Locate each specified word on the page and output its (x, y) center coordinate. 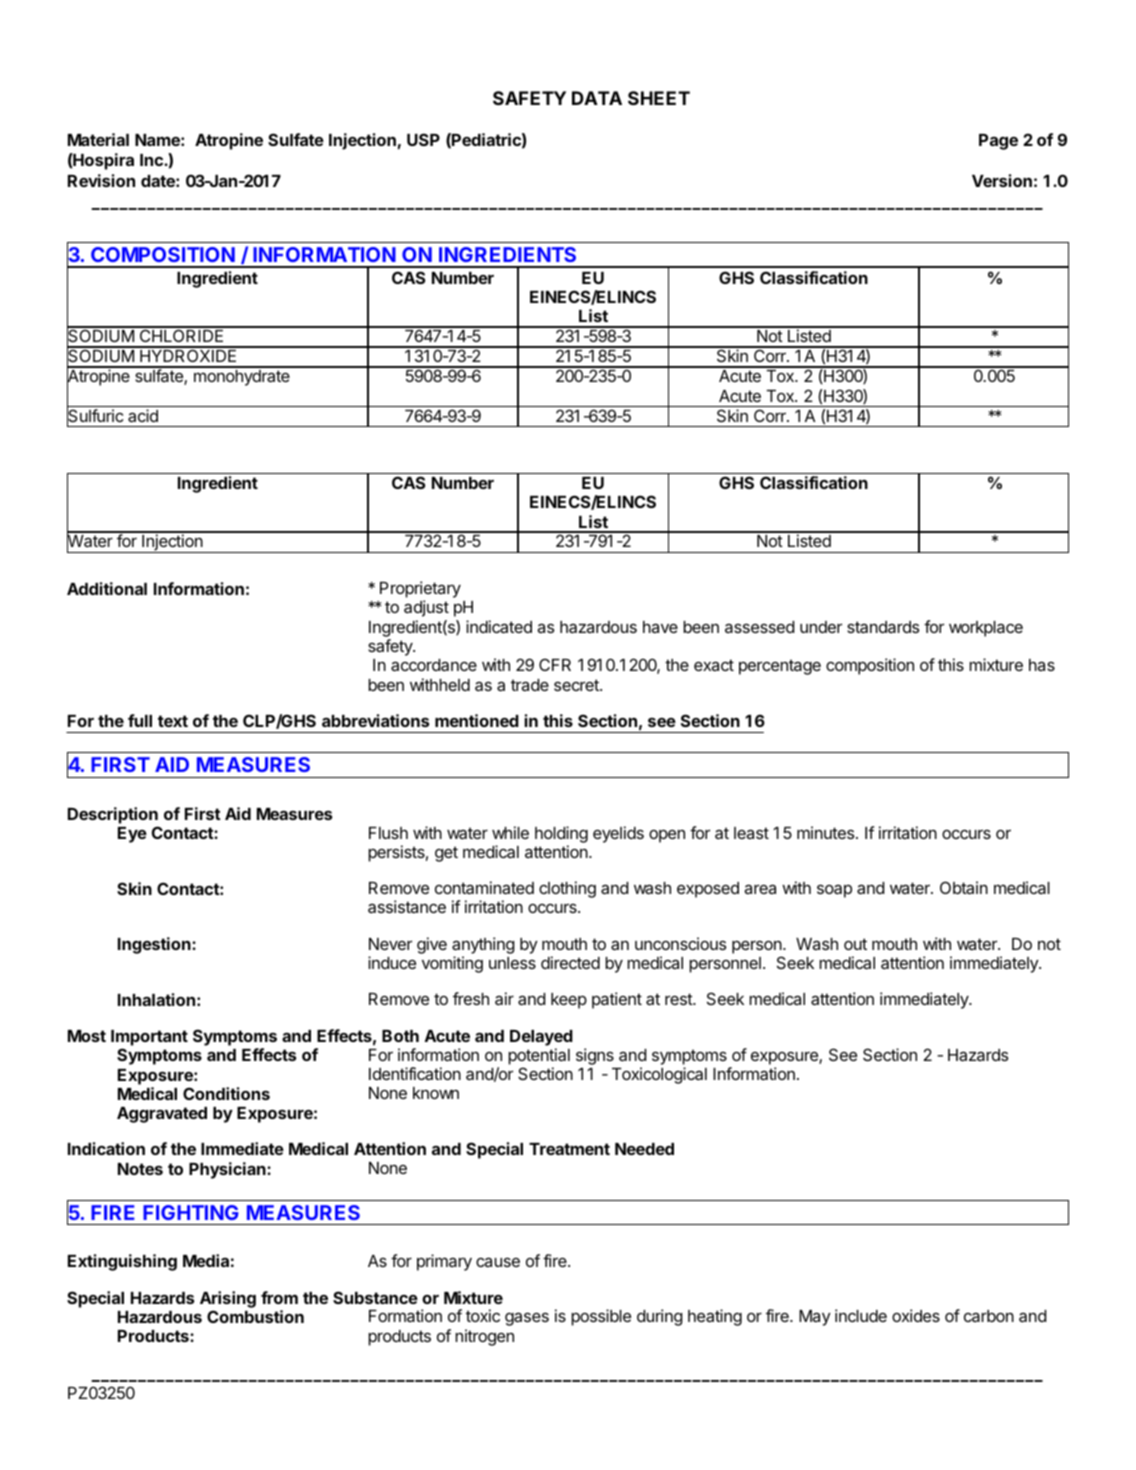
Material (98, 139)
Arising (228, 1299)
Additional (107, 588)
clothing (567, 889)
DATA (597, 98)
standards (883, 627)
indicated (499, 626)
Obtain (964, 887)
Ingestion (155, 945)
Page (998, 142)
